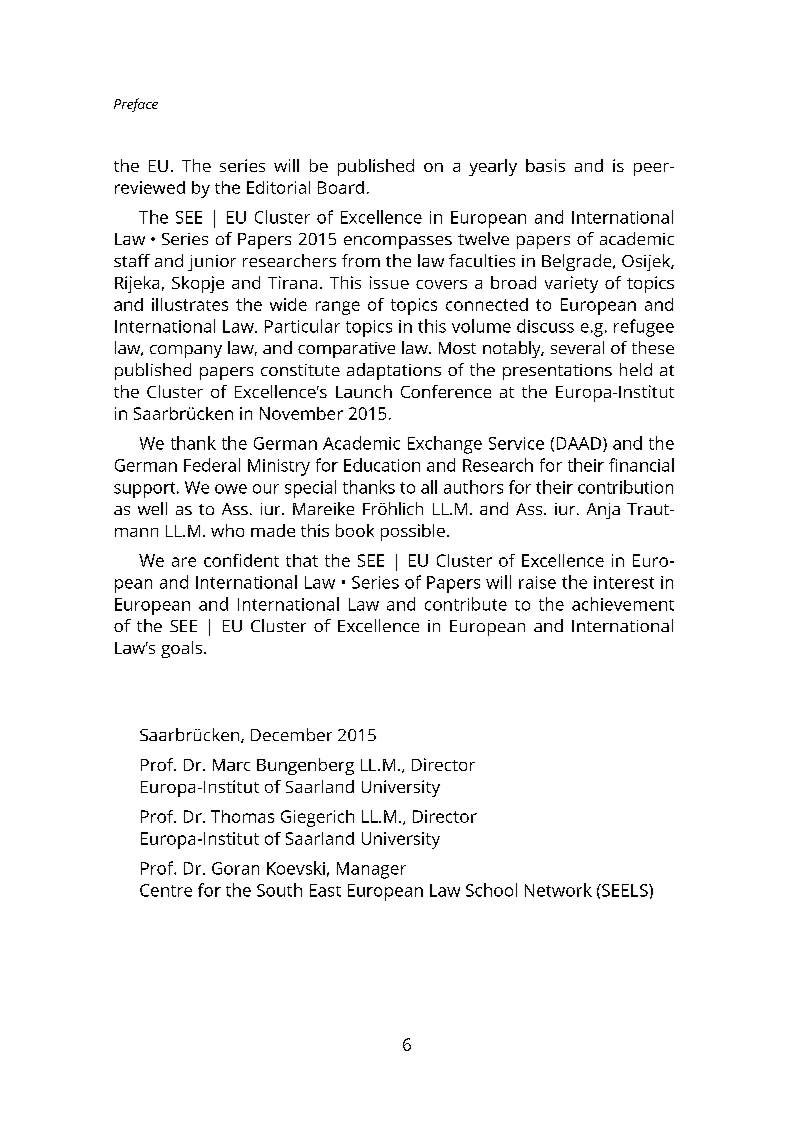 This page has height=1148, width=788. Describe the element at coordinates (231, 489) in the page. I see `owe` at that location.
